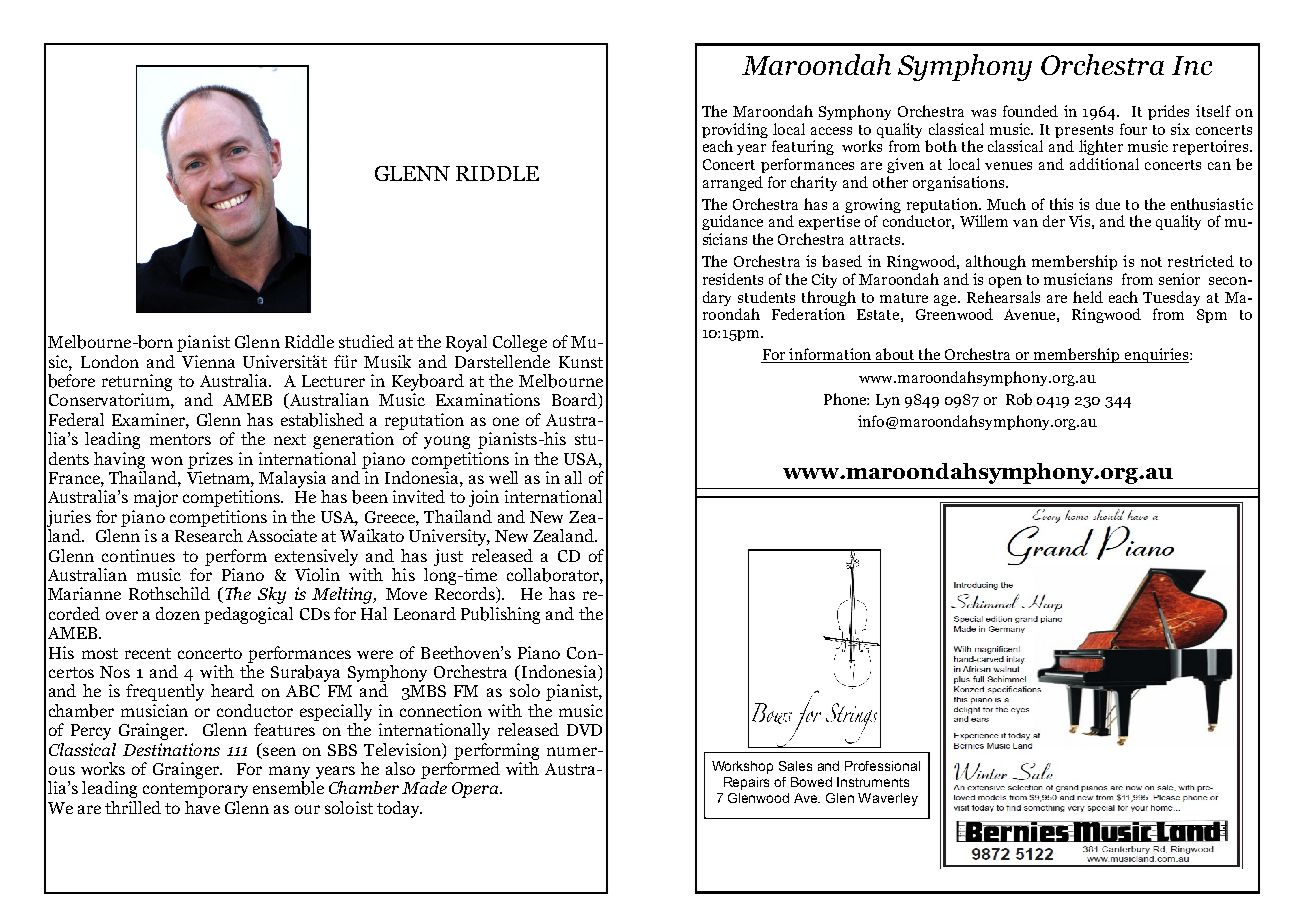  I want to click on providing, so click(735, 130).
